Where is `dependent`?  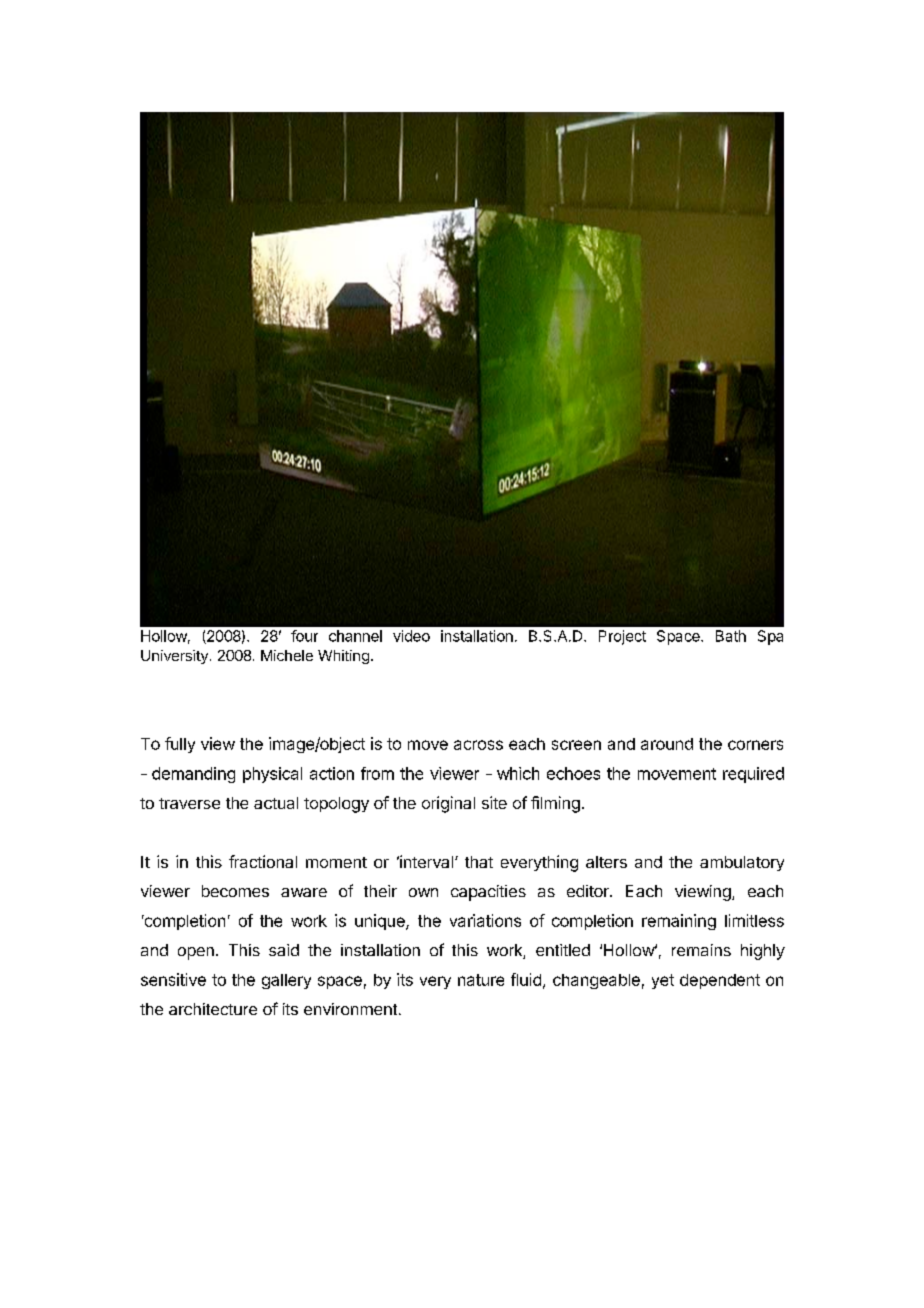
dependent is located at coordinates (720, 981).
